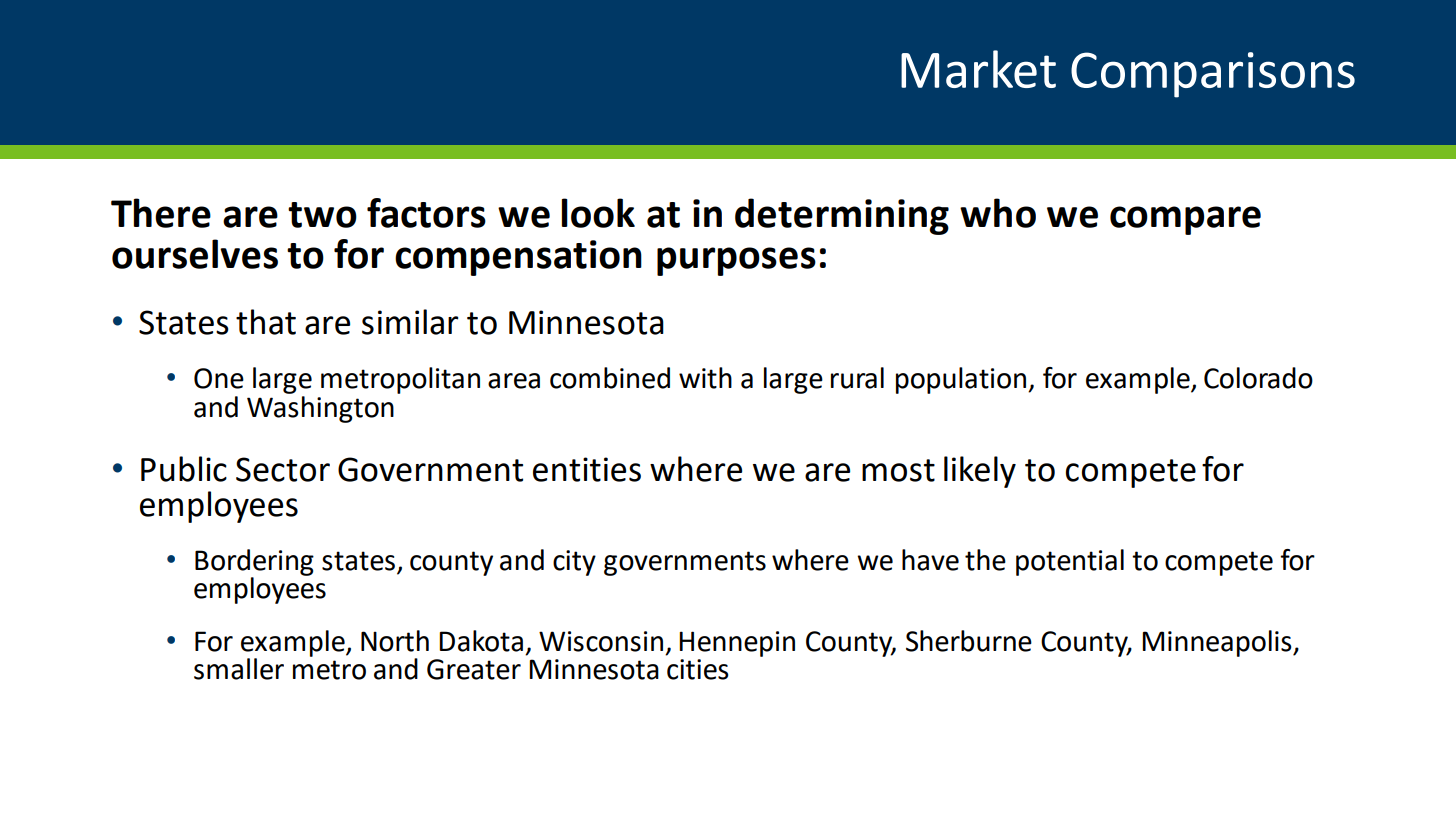 This screenshot has height=819, width=1456. What do you see at coordinates (980, 472) in the screenshot?
I see `likely` at bounding box center [980, 472].
